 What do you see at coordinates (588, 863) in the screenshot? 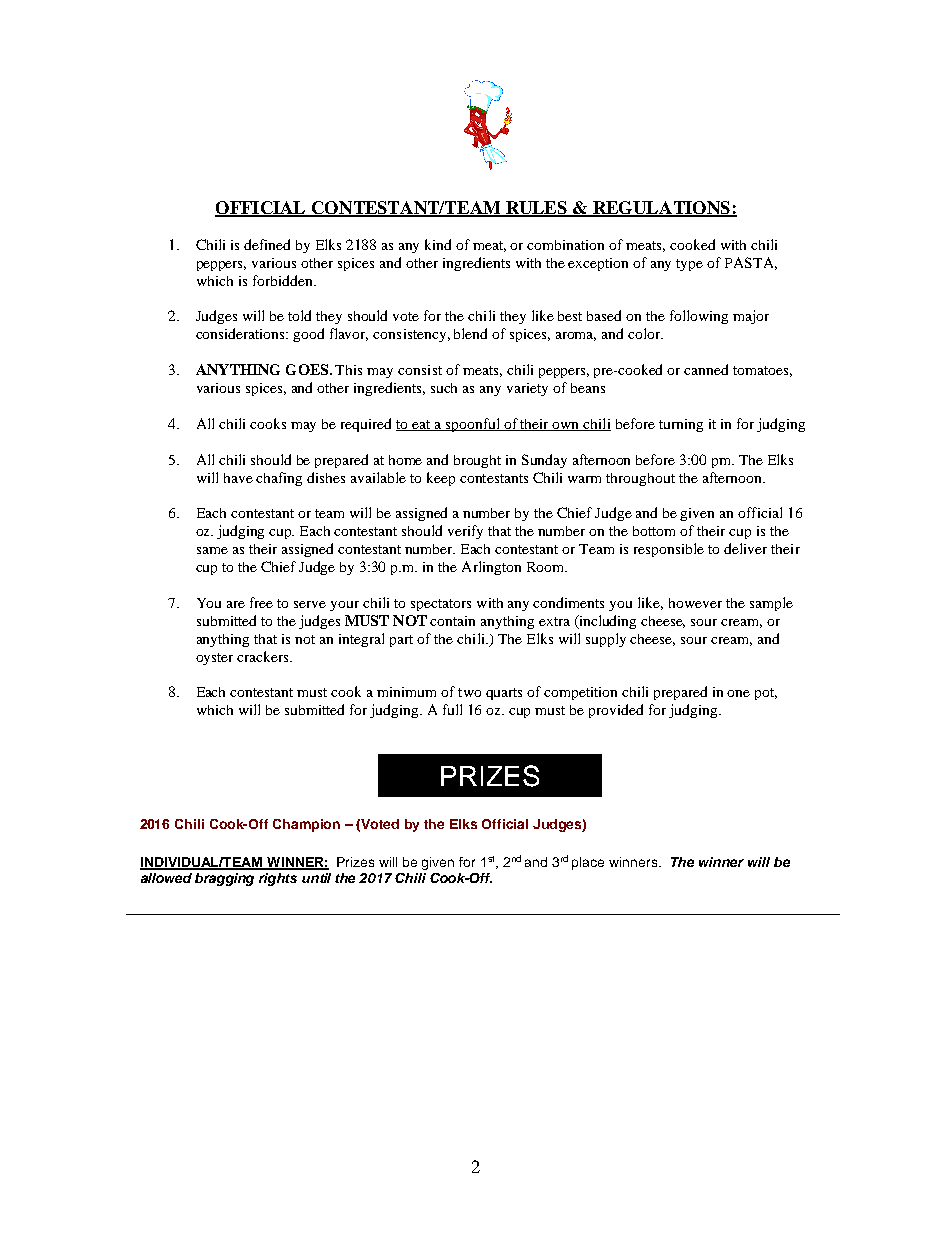
I see `place` at bounding box center [588, 863].
